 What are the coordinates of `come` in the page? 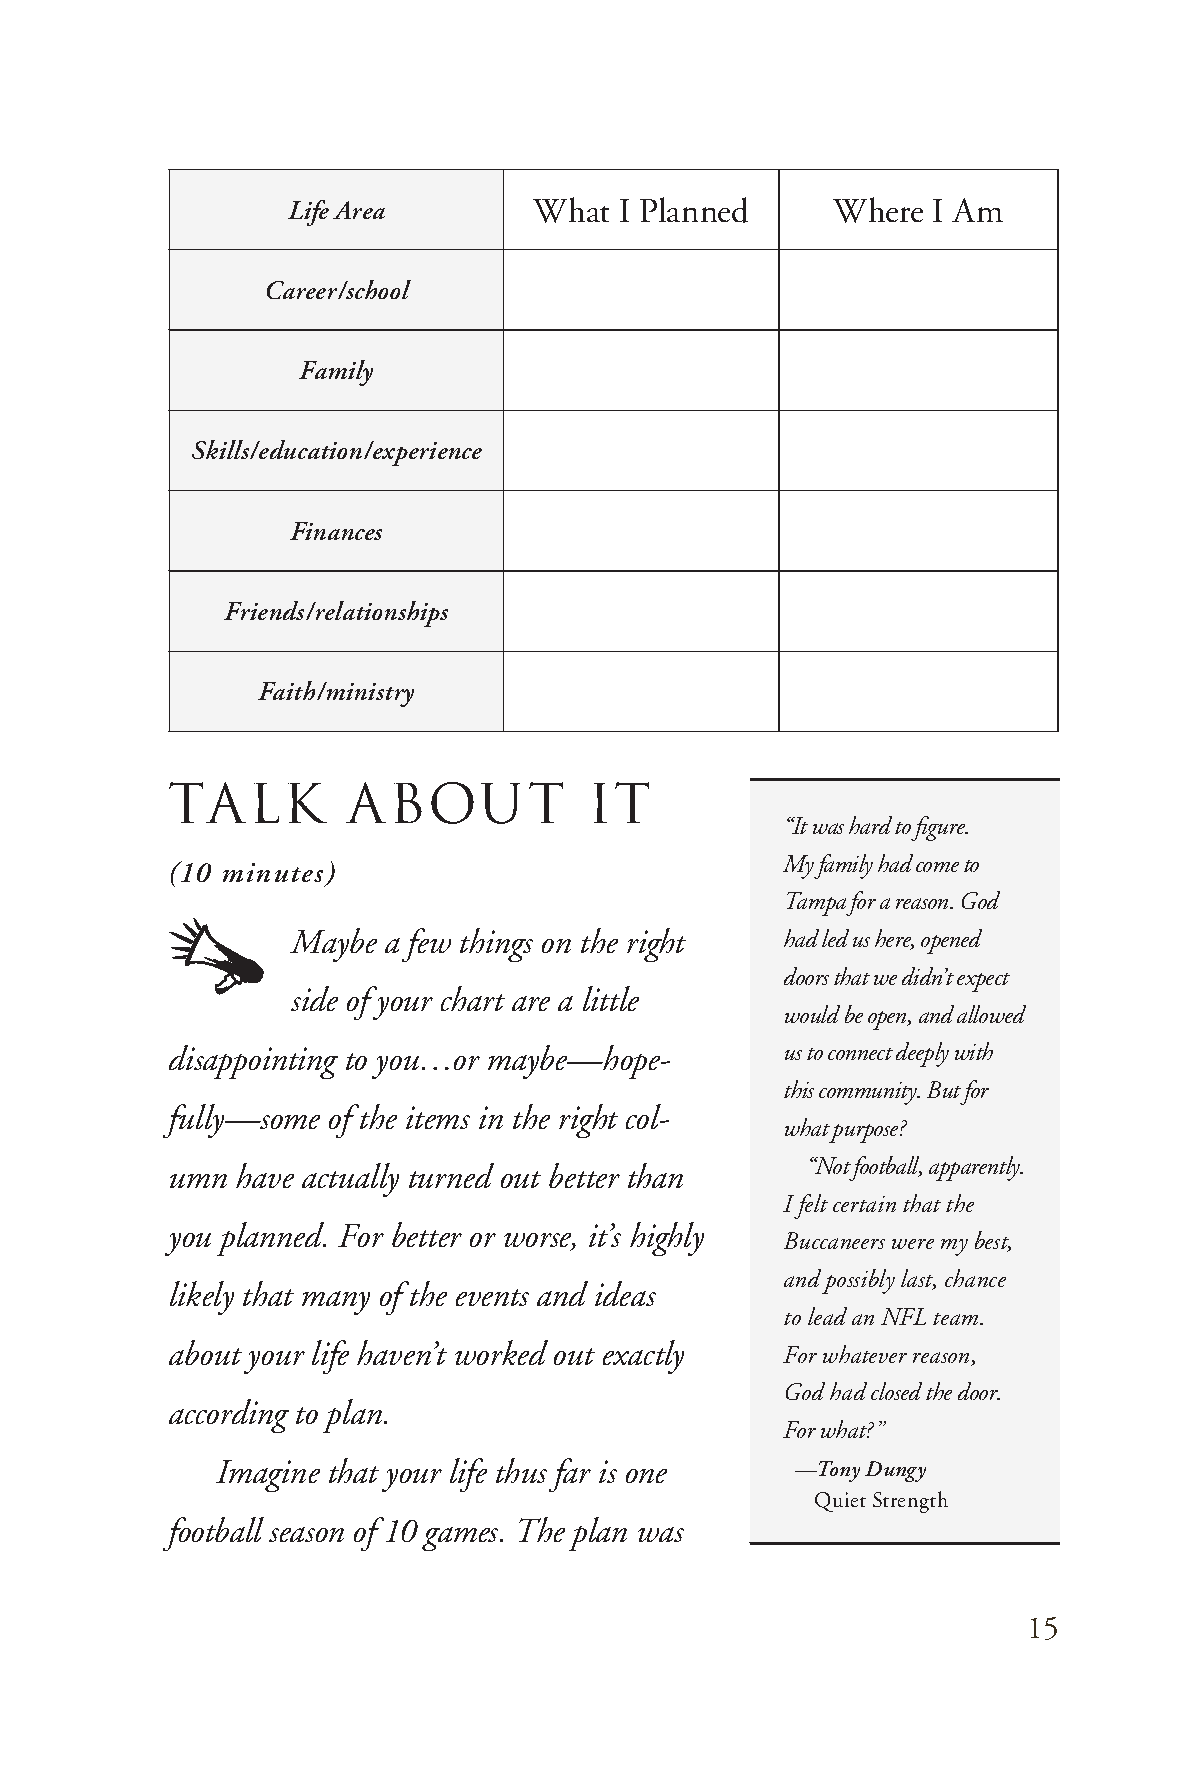 It's located at (937, 867).
